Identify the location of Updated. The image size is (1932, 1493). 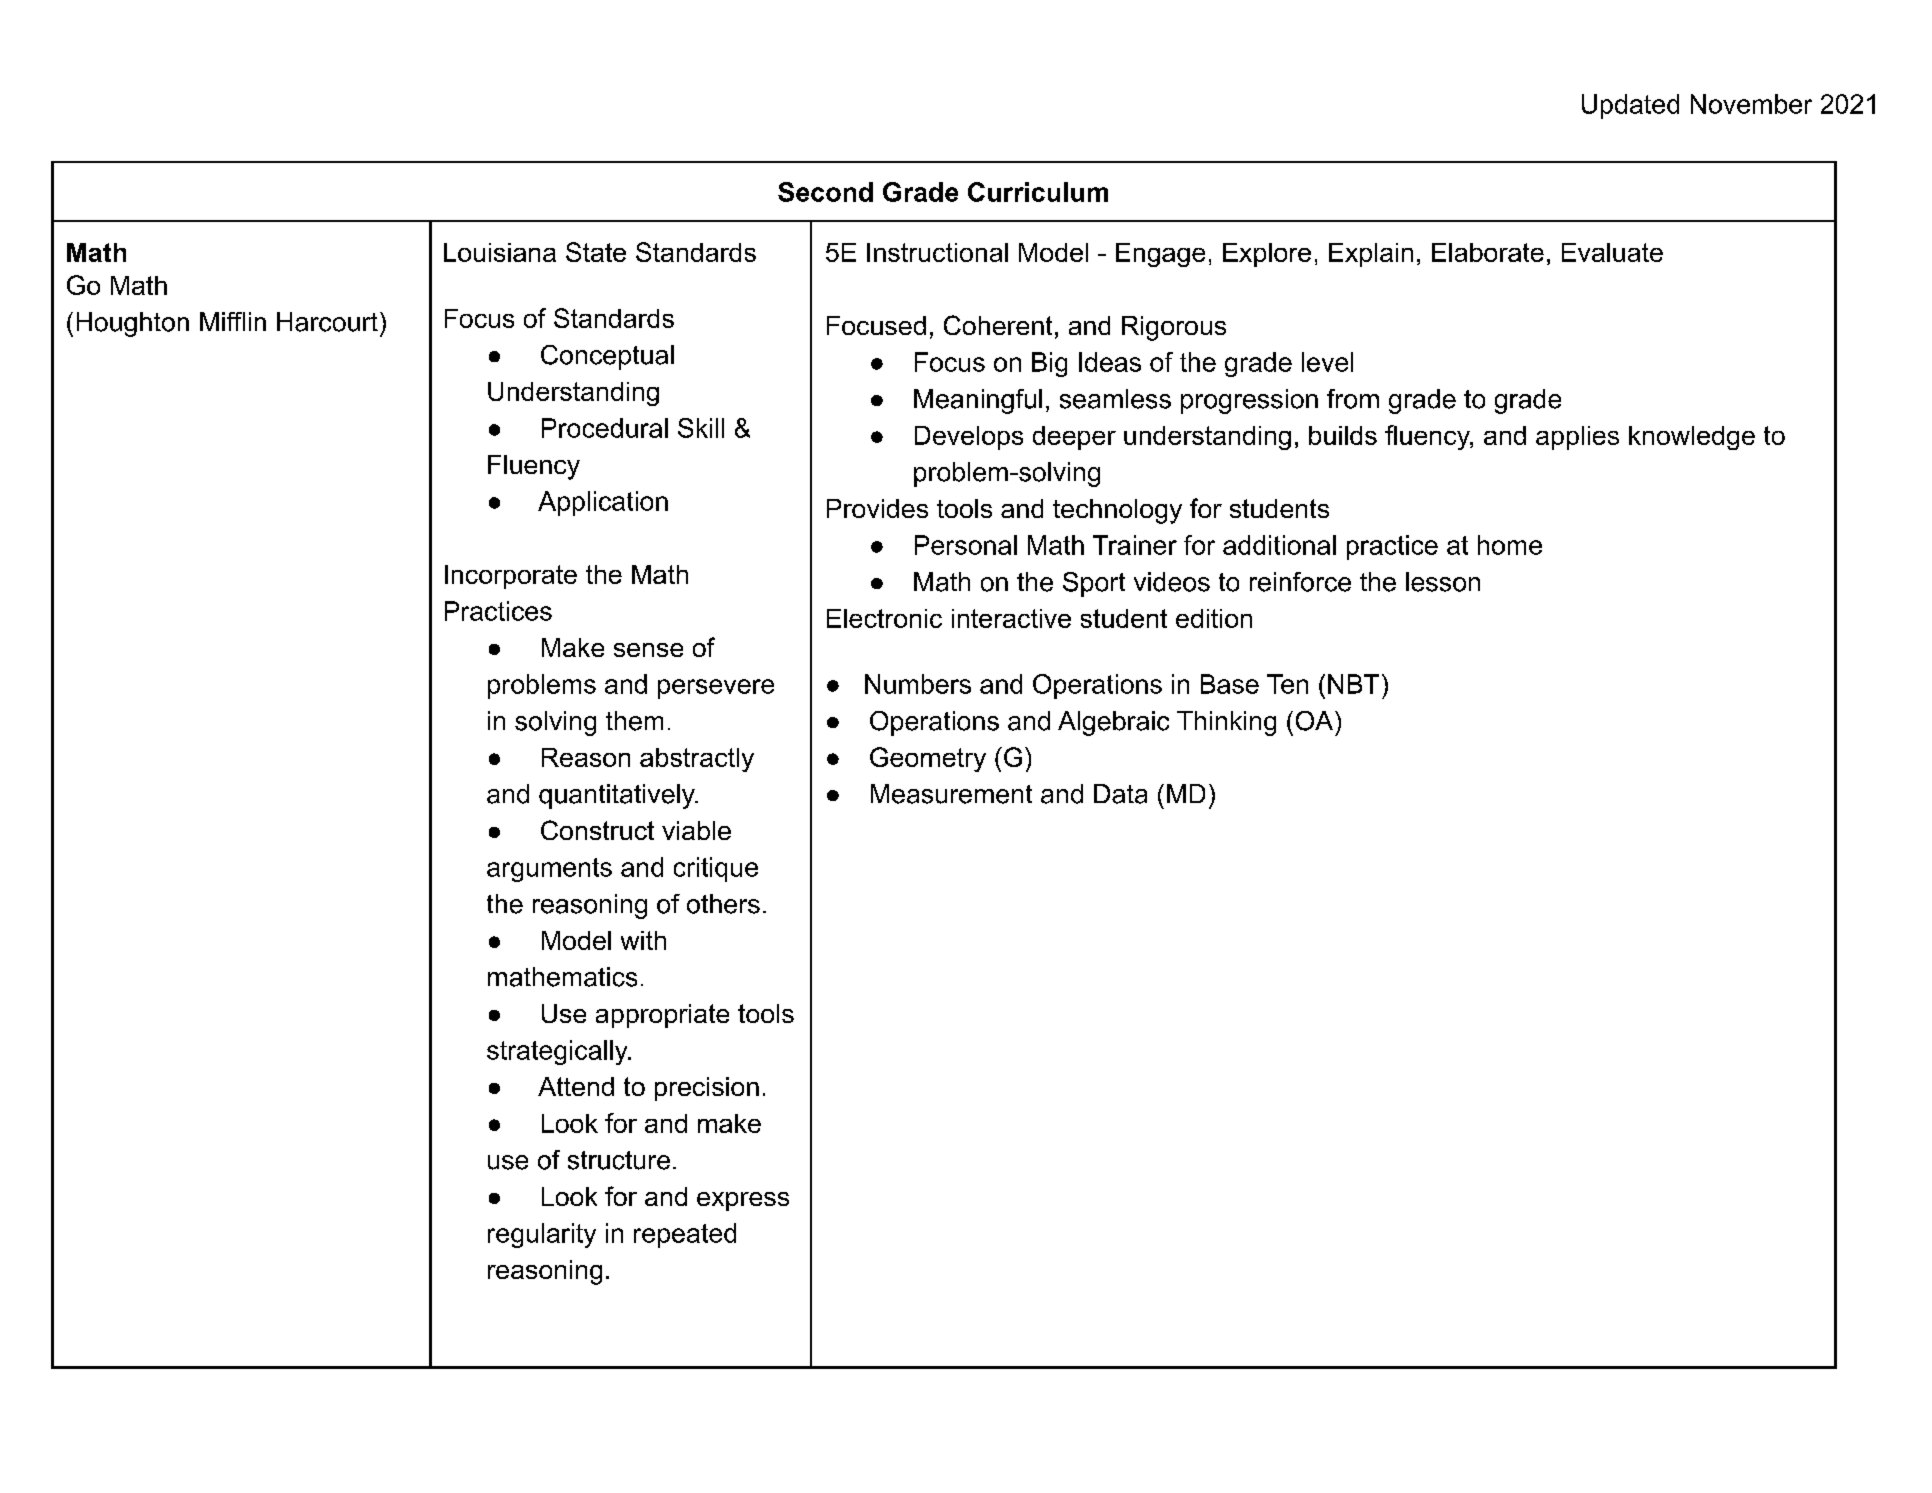
(1630, 106).
